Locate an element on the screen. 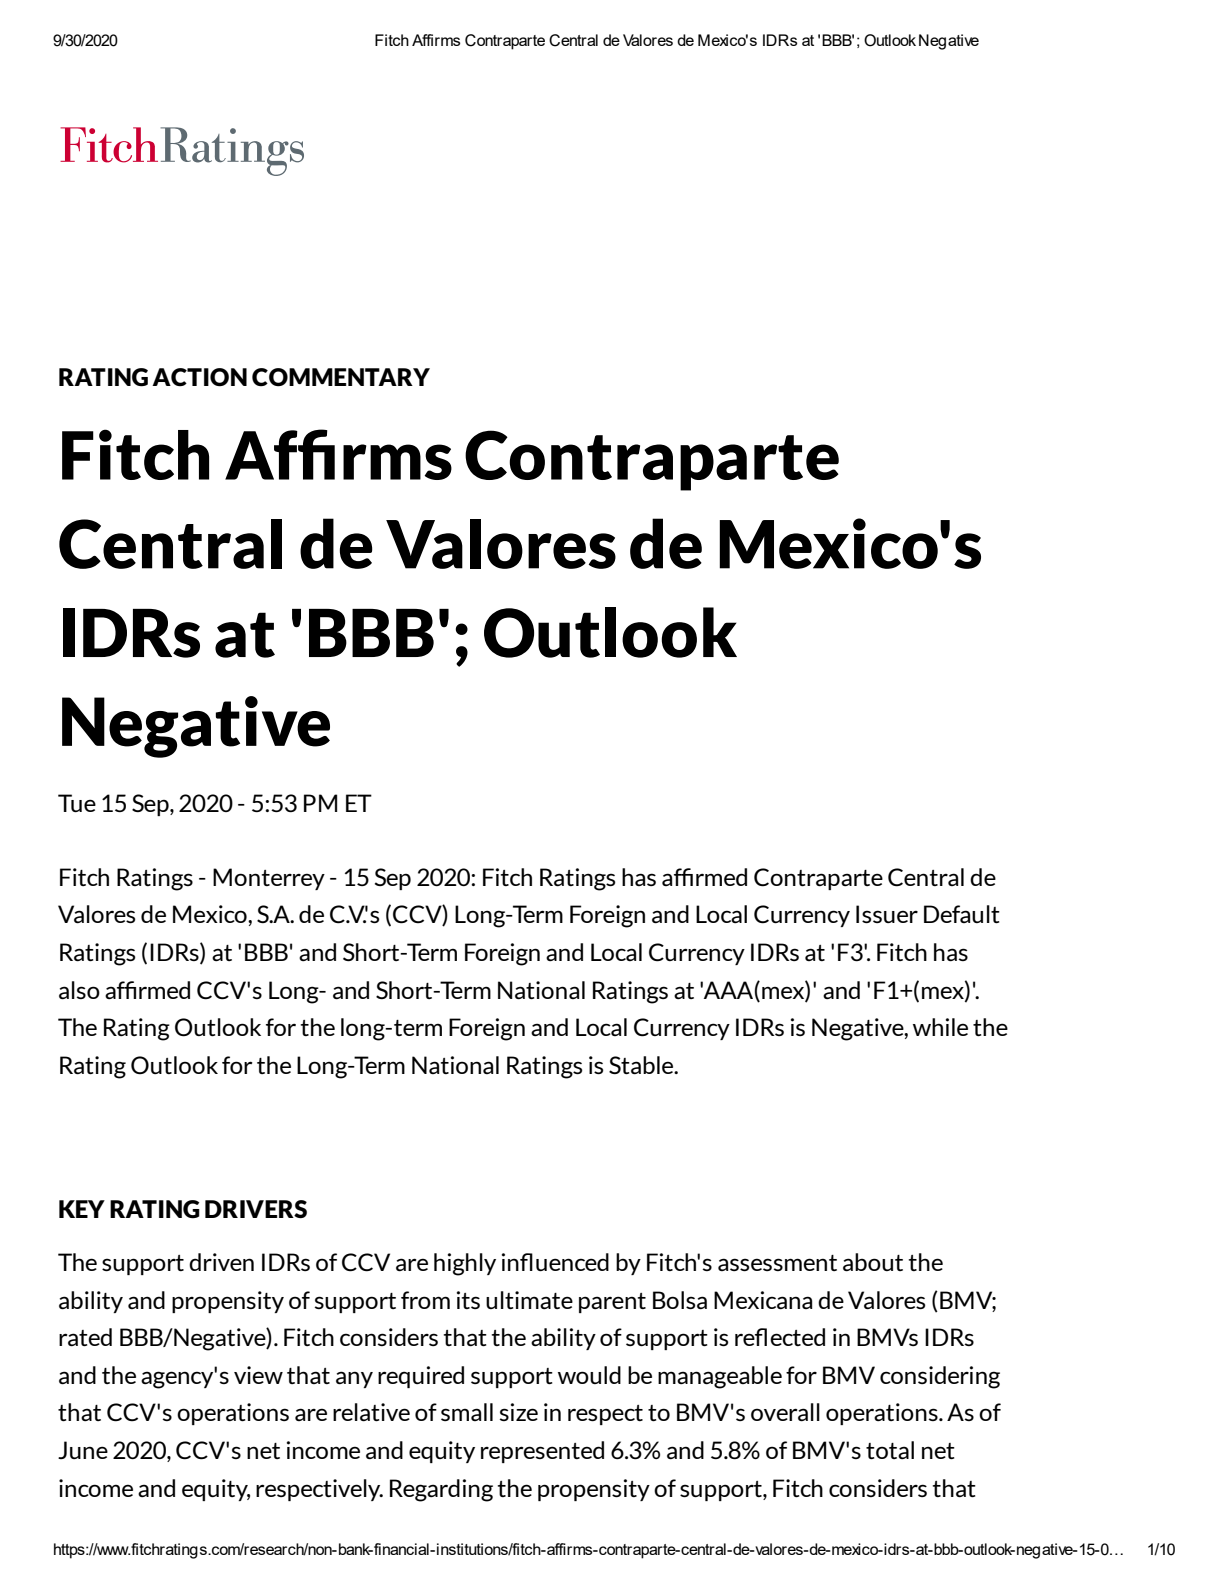 This screenshot has width=1228, height=1589. COMMENTARY is located at coordinates (341, 377).
